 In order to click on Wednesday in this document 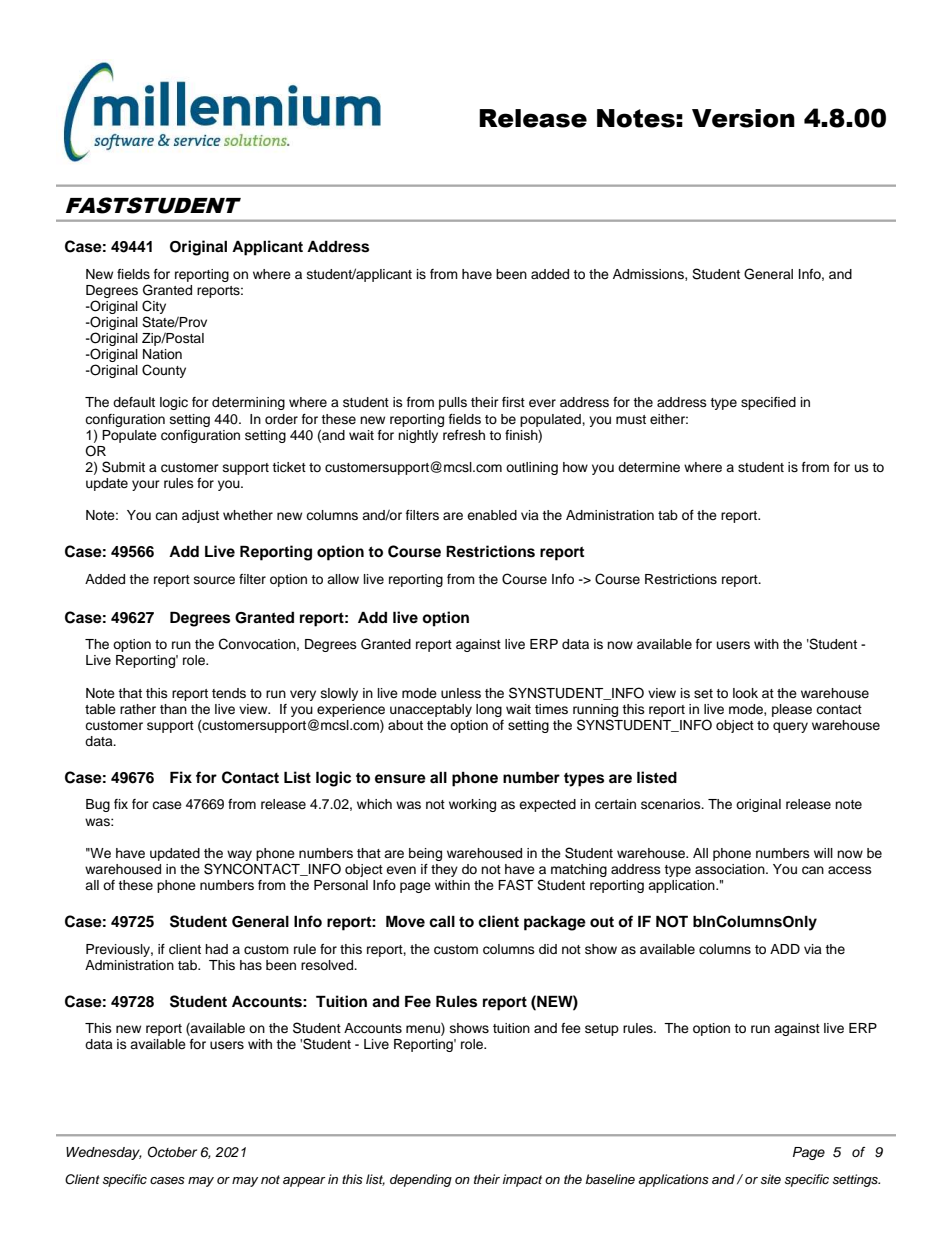, I will do `click(104, 1153)`.
